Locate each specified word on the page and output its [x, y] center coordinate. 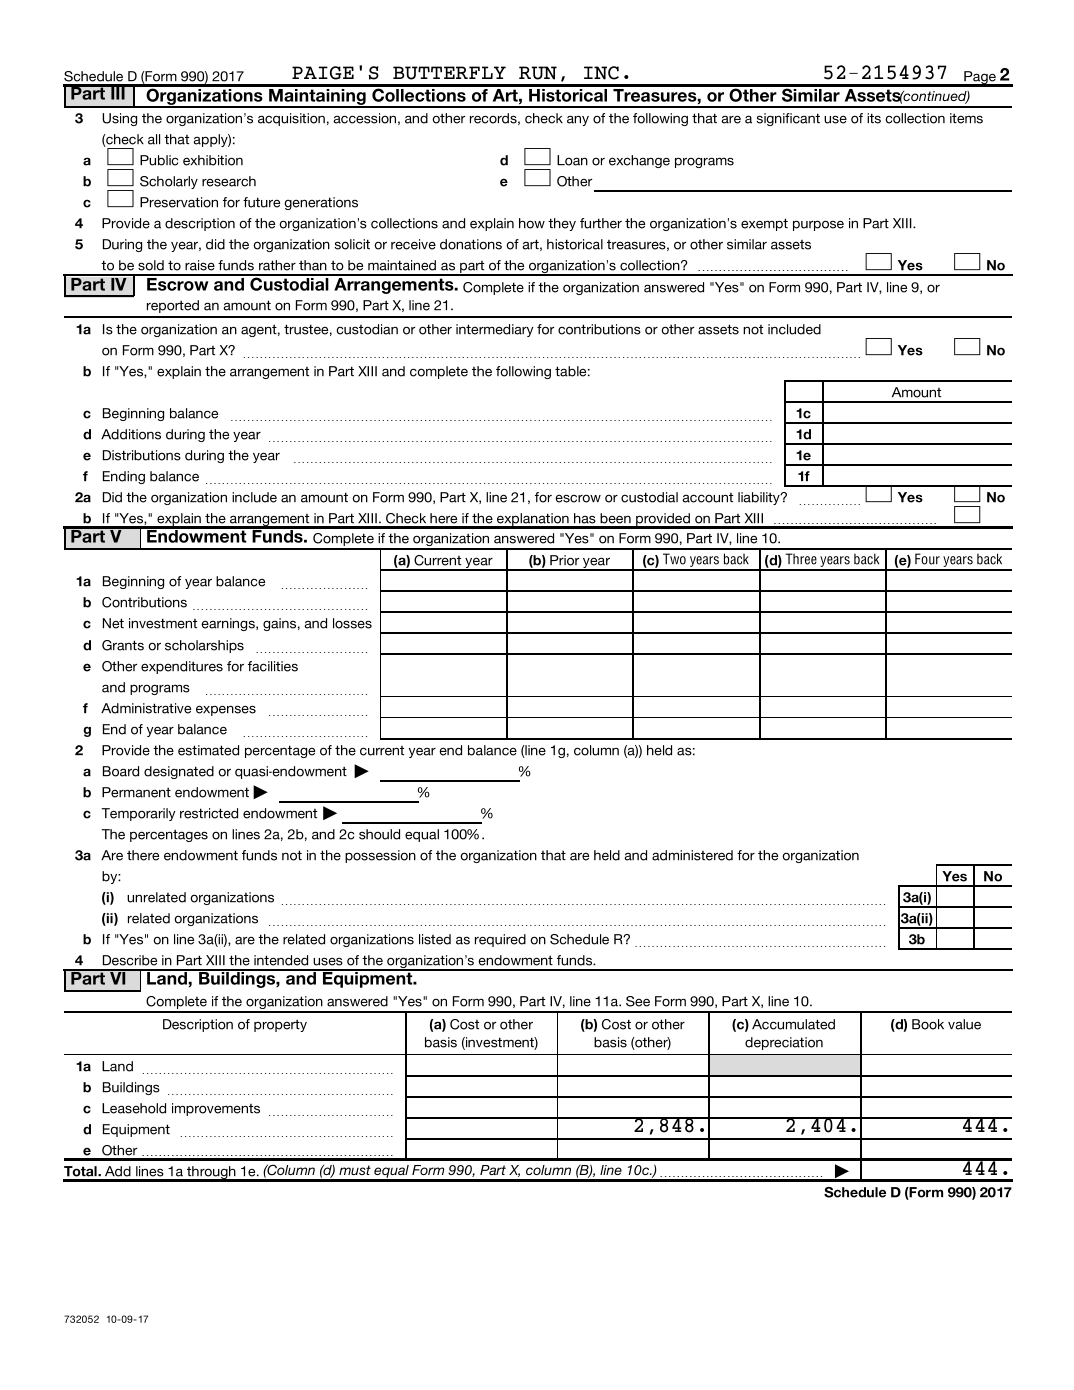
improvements [216, 1109]
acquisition [291, 119]
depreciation [784, 1043]
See [638, 1001]
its [874, 118]
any [578, 120]
